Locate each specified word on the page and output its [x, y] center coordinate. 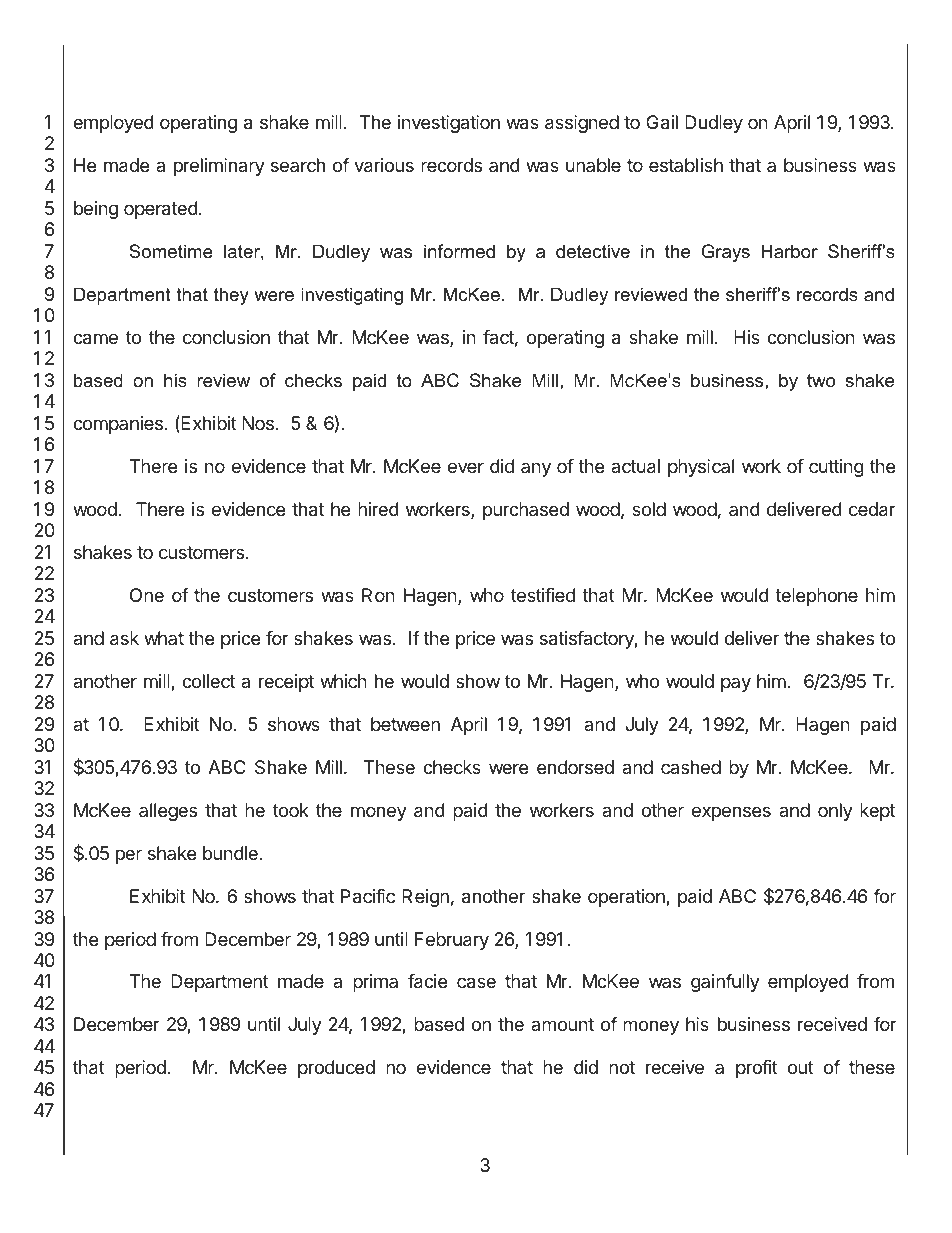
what [164, 638]
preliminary [219, 167]
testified [543, 595]
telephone [816, 597]
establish [686, 165]
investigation [449, 124]
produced [336, 1069]
